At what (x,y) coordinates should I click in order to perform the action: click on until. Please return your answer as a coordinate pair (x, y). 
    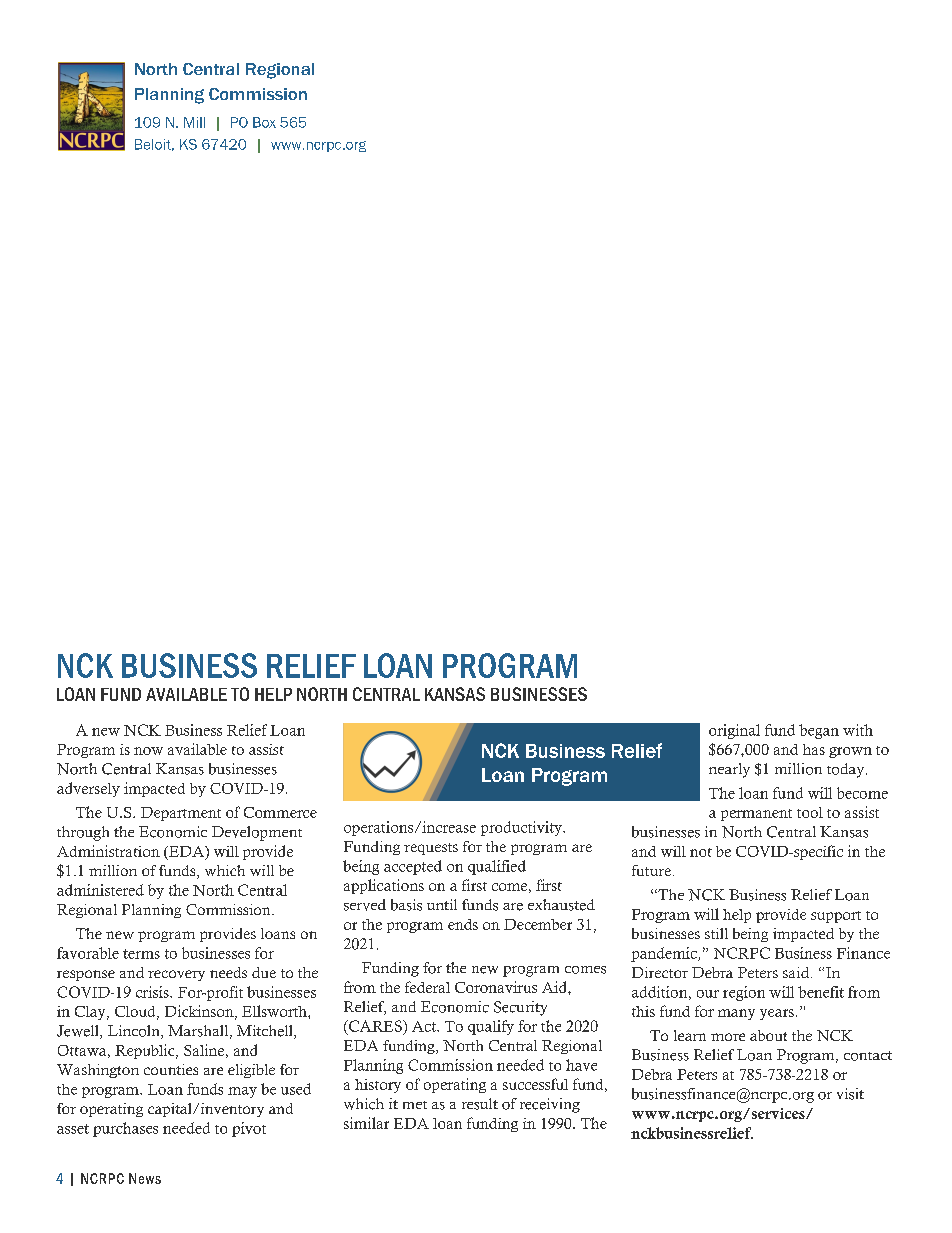
    Looking at the image, I should click on (442, 904).
